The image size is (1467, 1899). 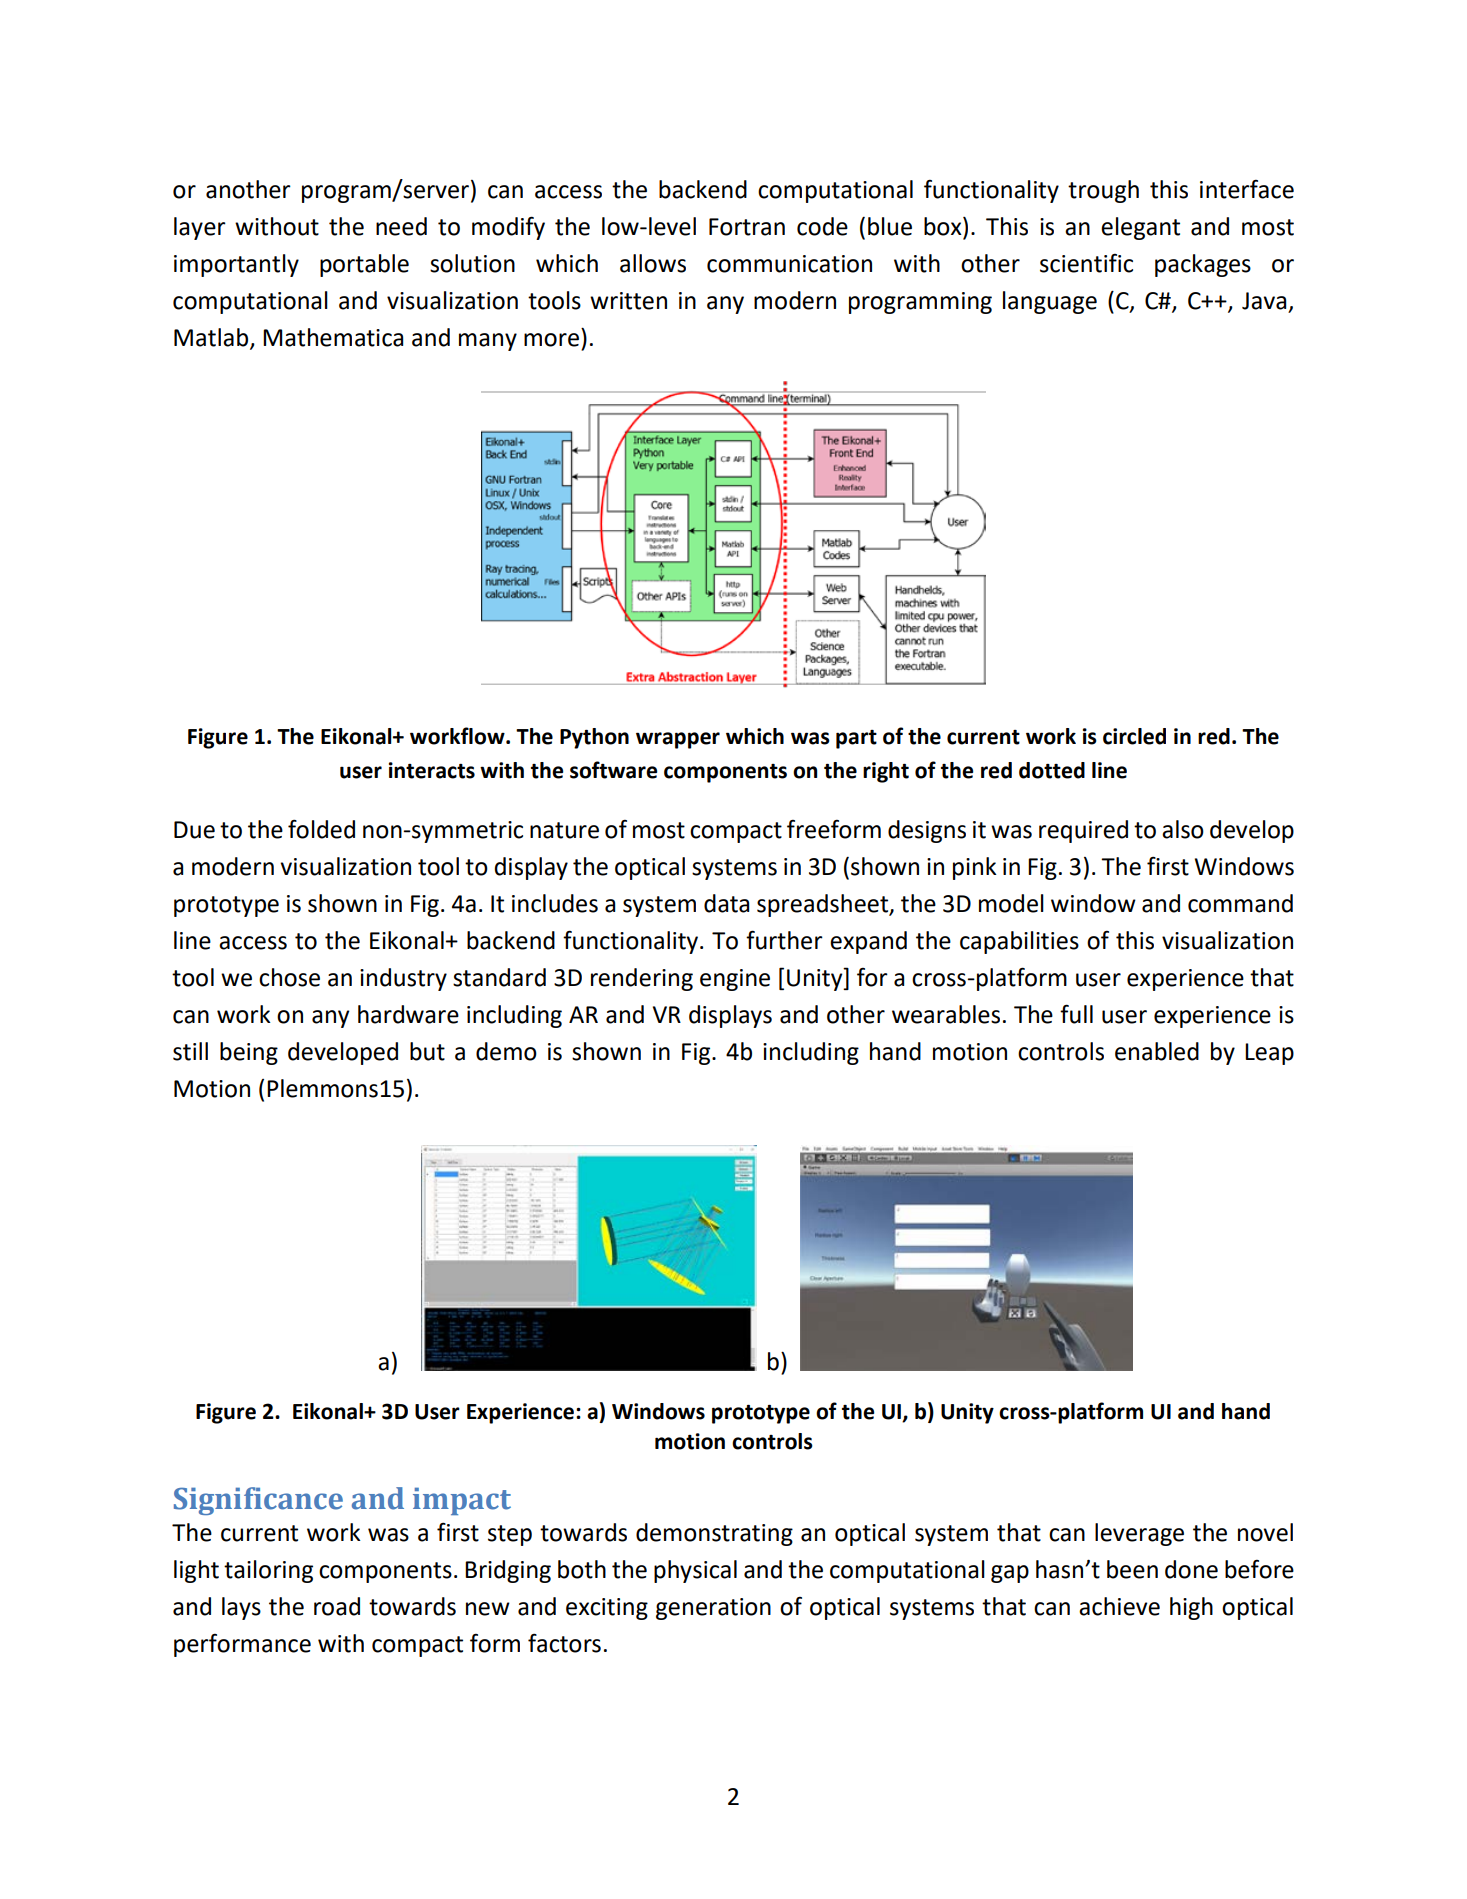 What do you see at coordinates (289, 977) in the image?
I see `chose` at bounding box center [289, 977].
